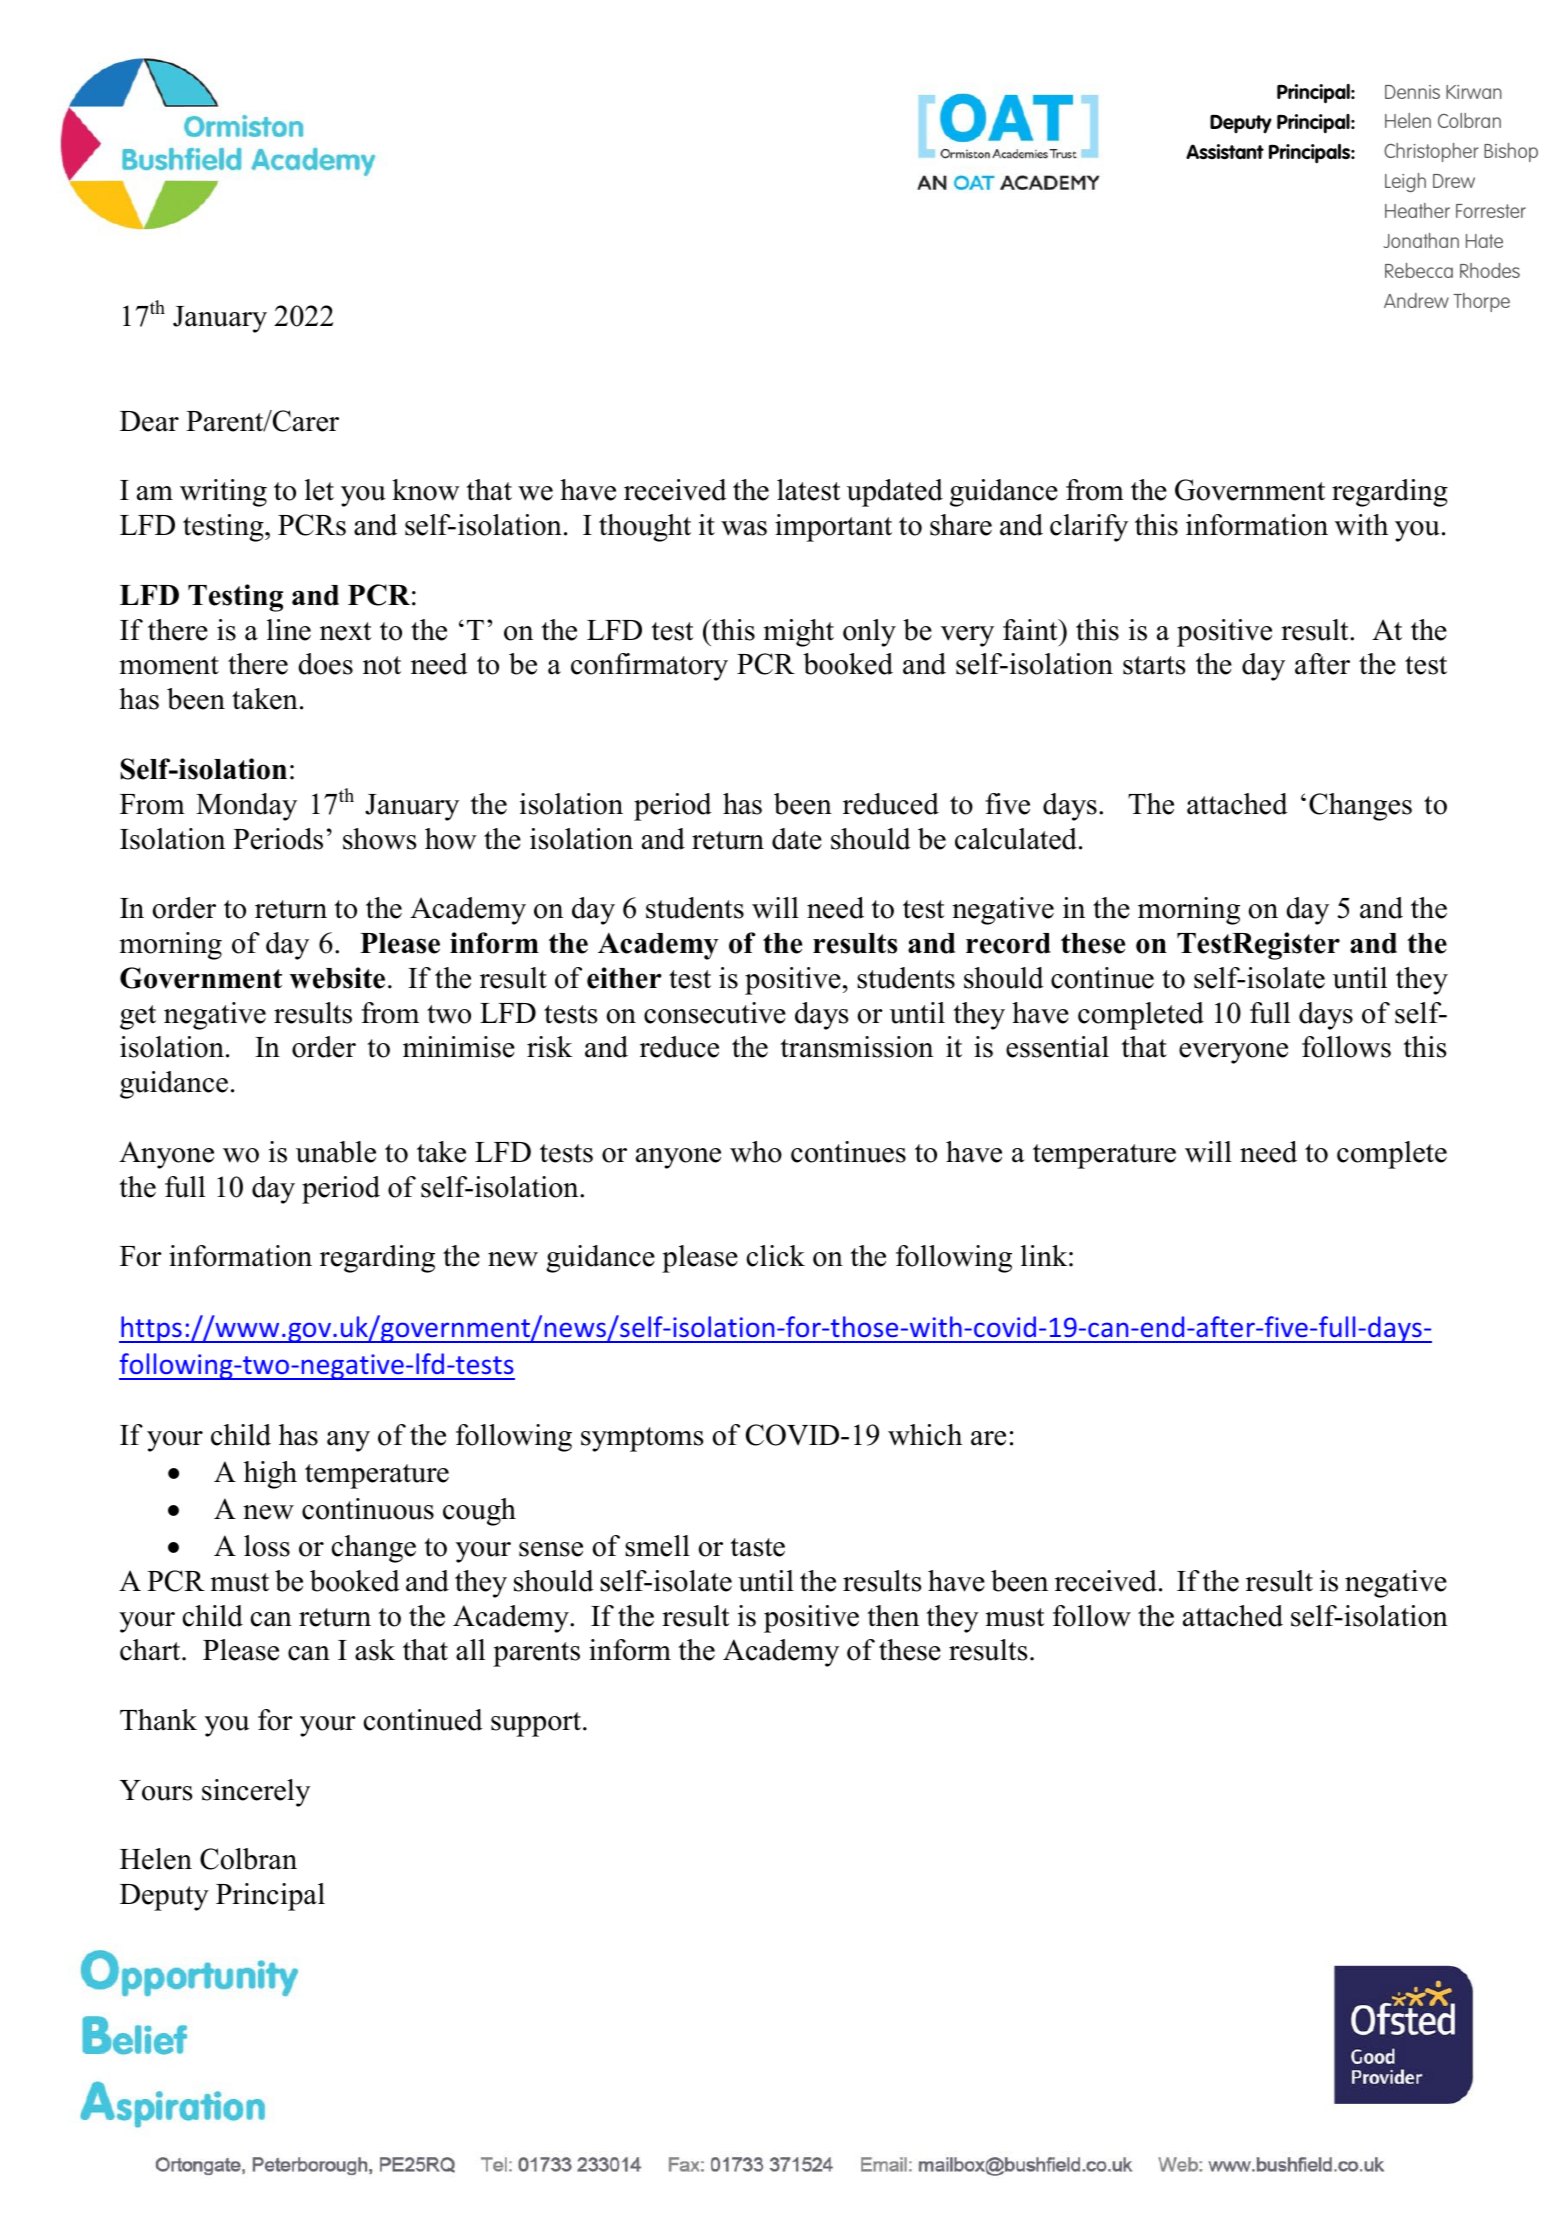 The image size is (1567, 2217). What do you see at coordinates (1057, 1047) in the screenshot?
I see `essential` at bounding box center [1057, 1047].
